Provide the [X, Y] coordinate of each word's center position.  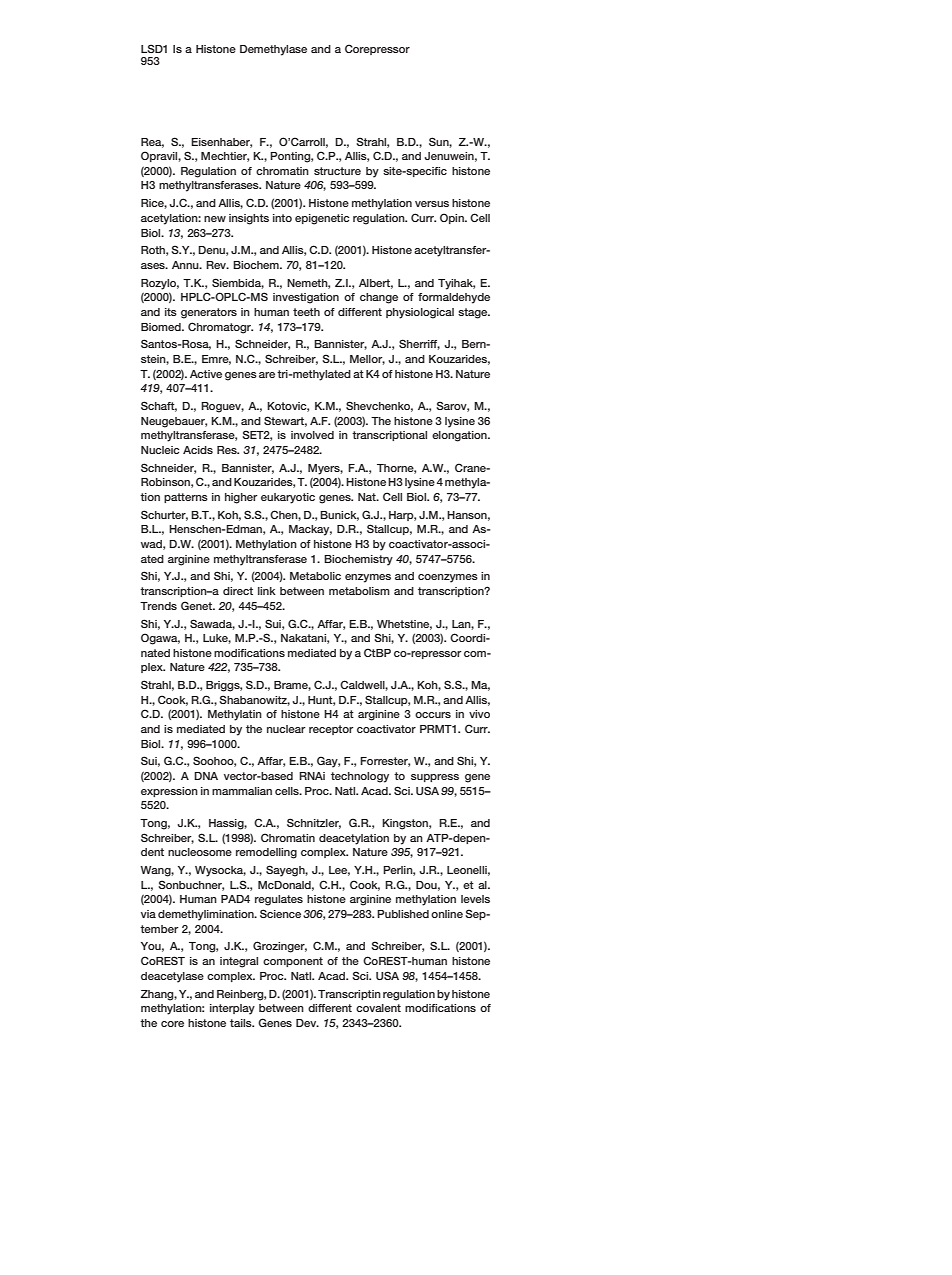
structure [337, 171]
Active [206, 374]
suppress [435, 778]
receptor [331, 730]
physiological [420, 313]
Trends [158, 606]
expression [169, 792]
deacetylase [172, 977]
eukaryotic [288, 498]
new [215, 219]
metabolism [359, 591]
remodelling [266, 853]
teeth [306, 312]
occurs [433, 715]
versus [432, 204]
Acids [198, 450]
